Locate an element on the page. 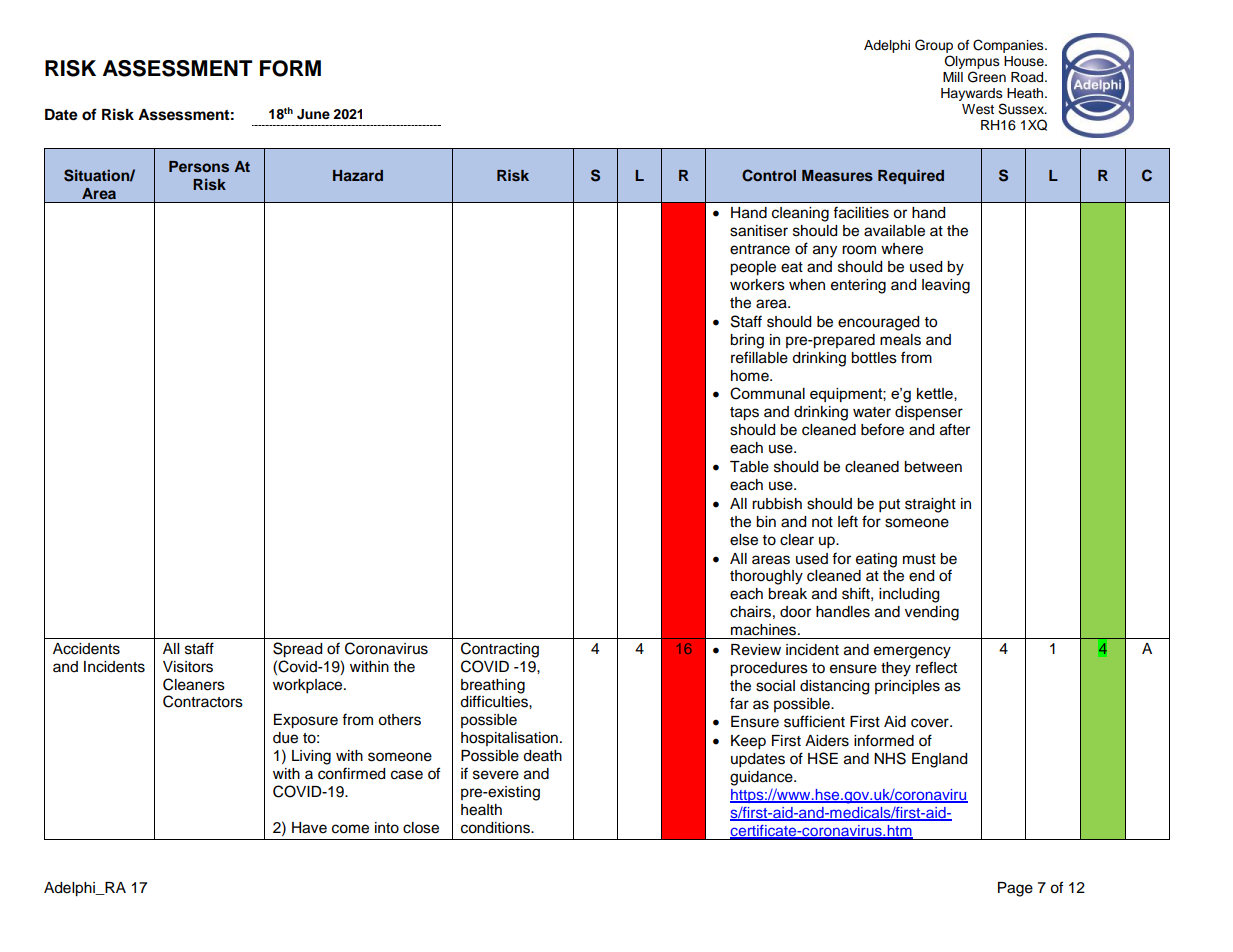 The height and width of the image is (952, 1233). Visitors is located at coordinates (188, 667).
